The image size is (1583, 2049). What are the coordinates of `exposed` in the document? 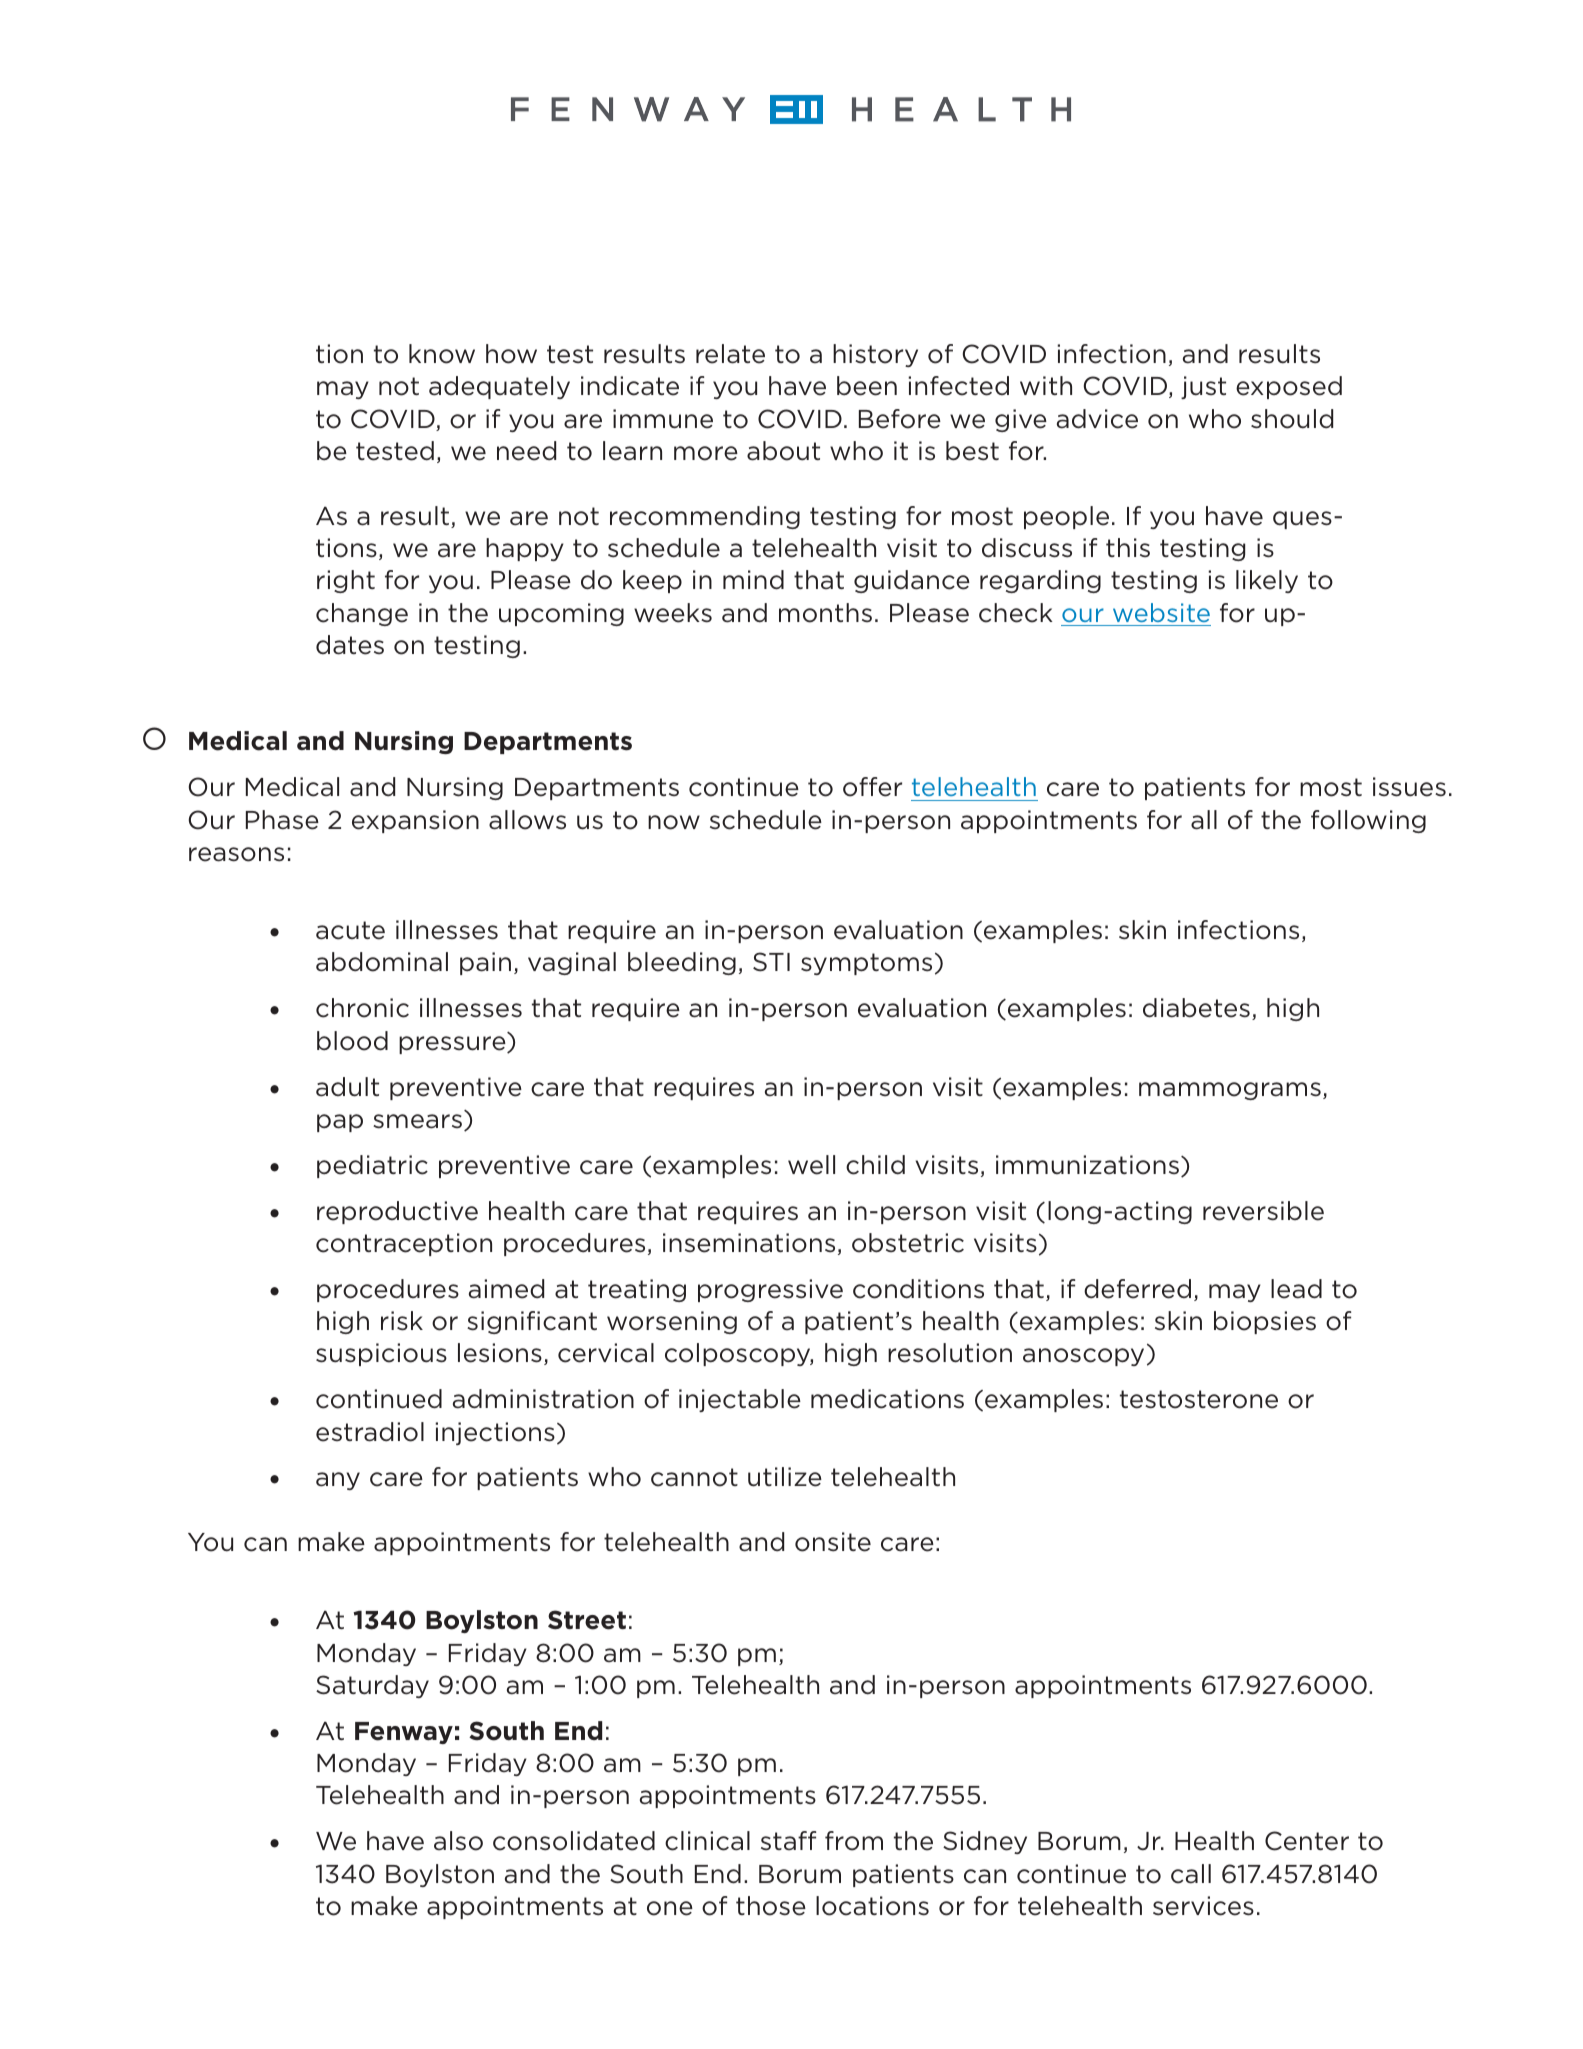 It's located at (1289, 387).
